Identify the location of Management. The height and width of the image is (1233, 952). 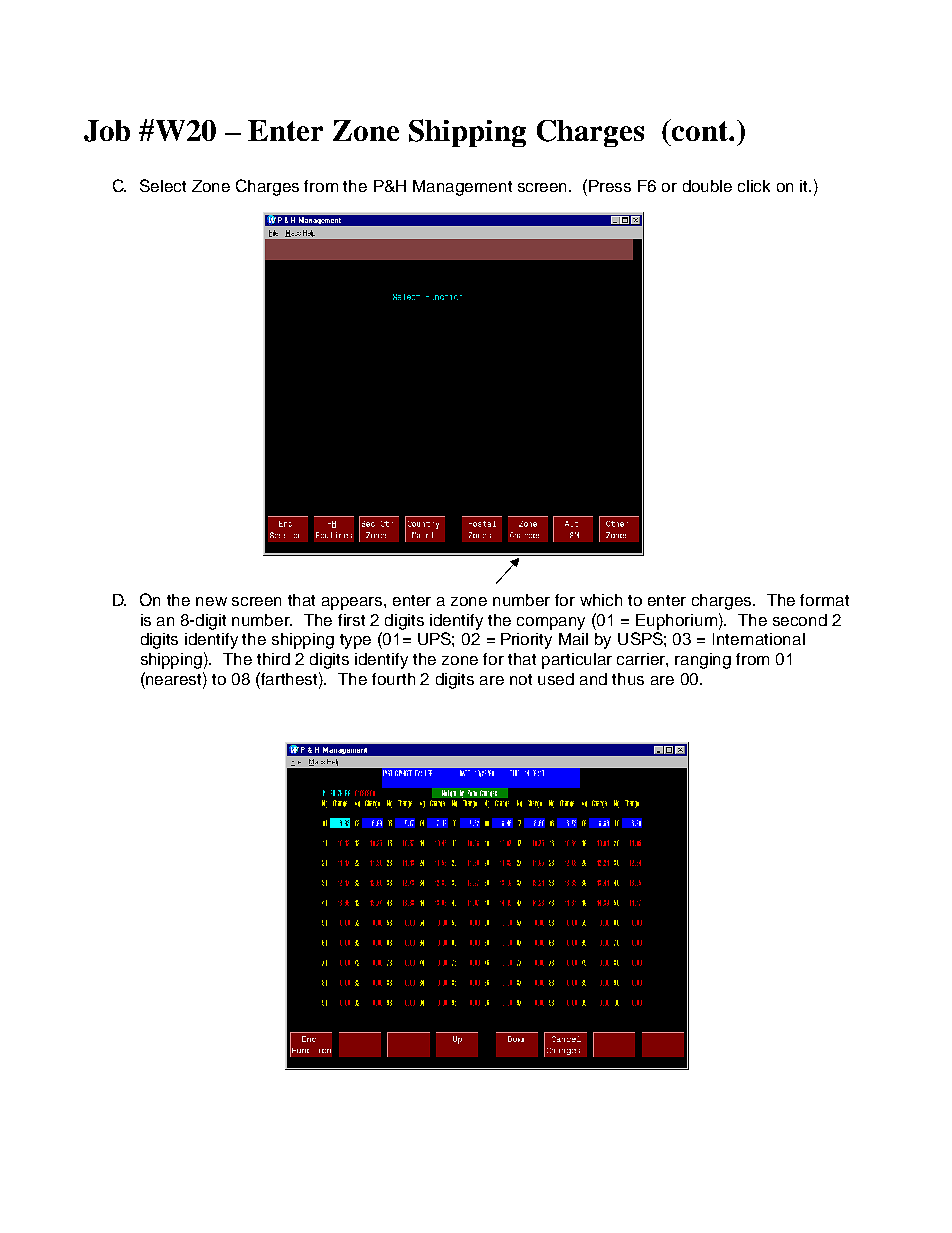
(462, 188).
